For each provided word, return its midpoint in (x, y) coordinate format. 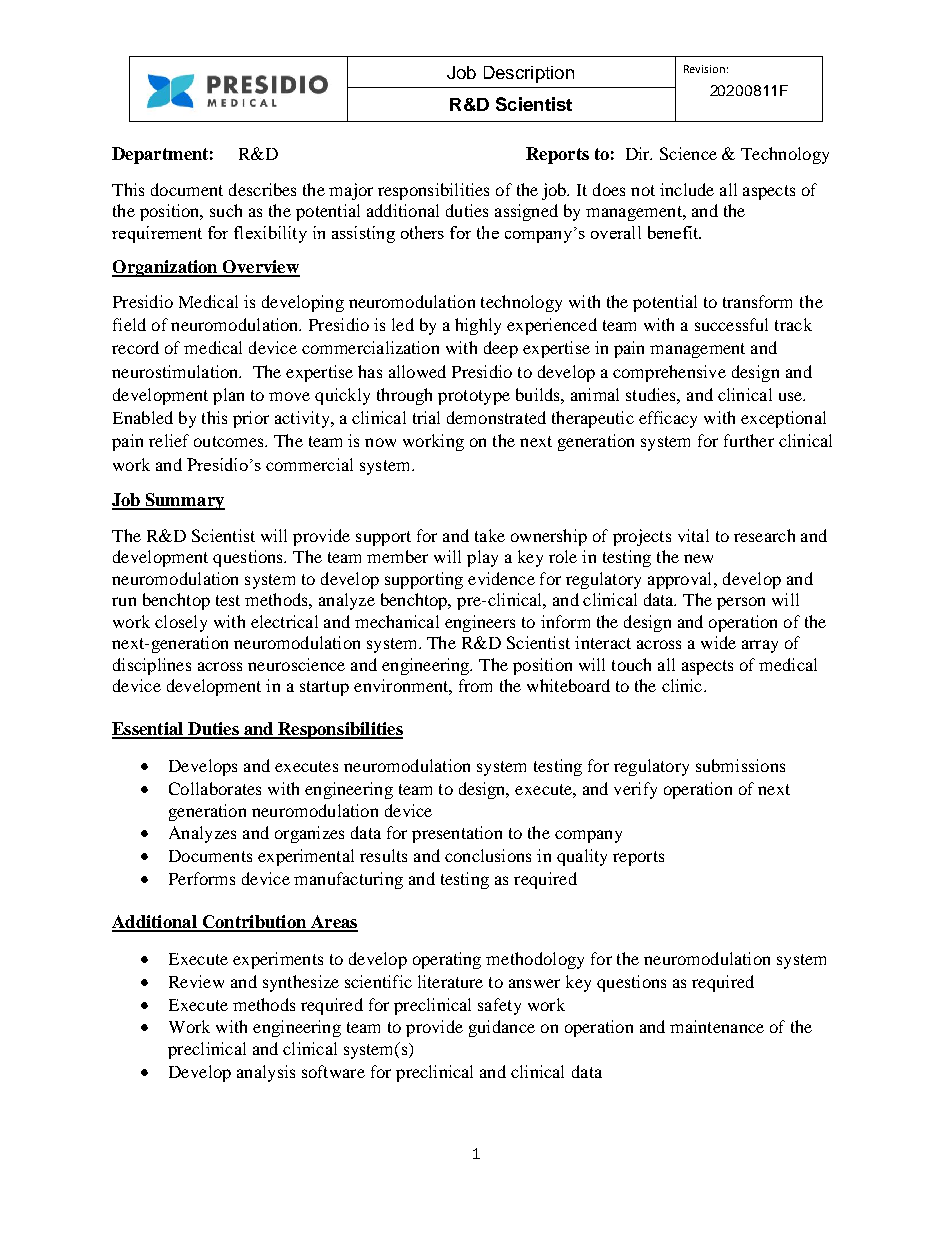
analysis (266, 1073)
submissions (740, 765)
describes (262, 189)
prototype (474, 397)
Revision (704, 69)
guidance (502, 1028)
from (475, 685)
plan (228, 396)
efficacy (668, 419)
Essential (148, 730)
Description (529, 74)
